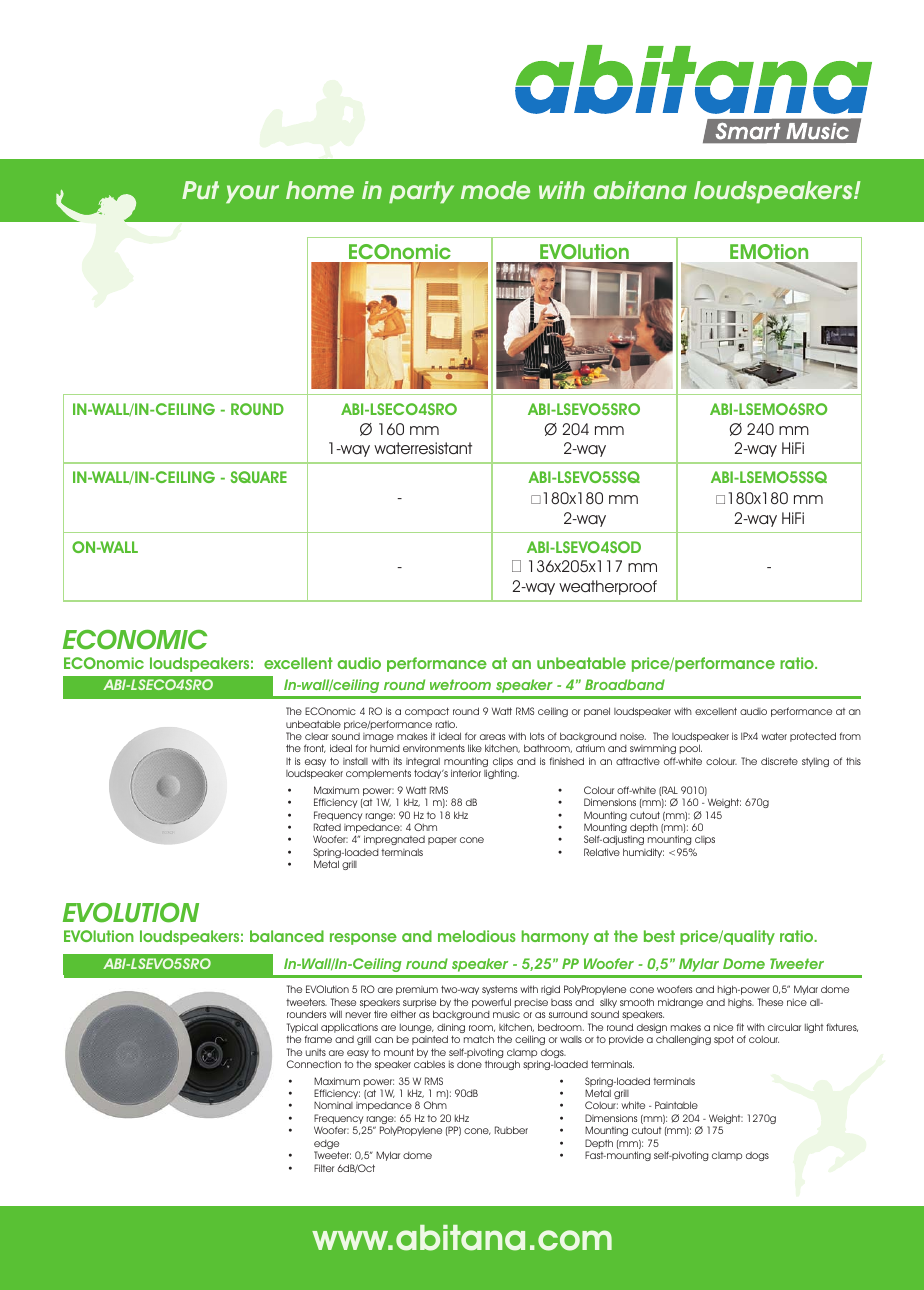 This document has height=1290, width=924. Describe the element at coordinates (813, 737) in the document. I see `protected` at that location.
